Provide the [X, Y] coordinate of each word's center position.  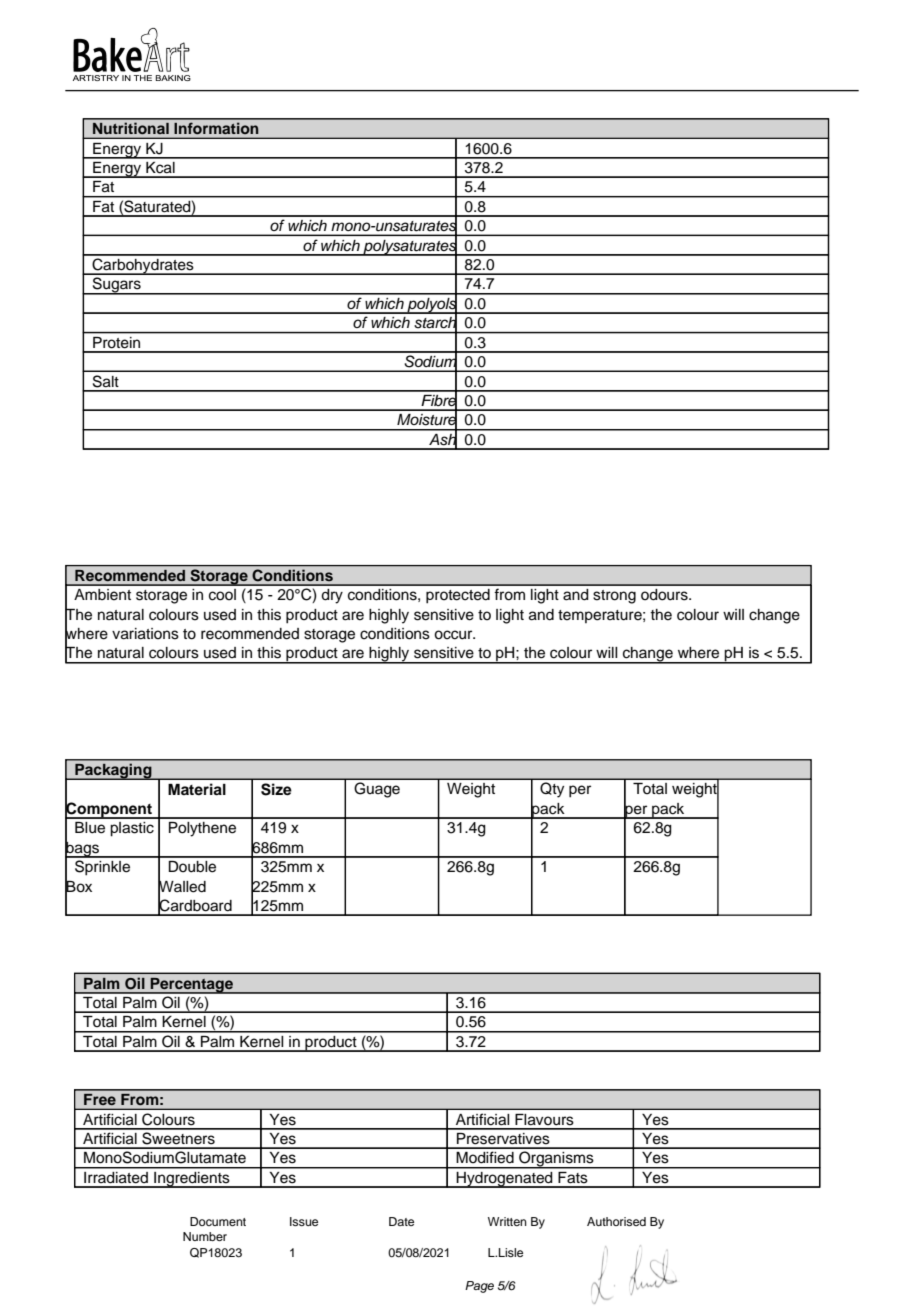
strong [614, 597]
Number [205, 1236]
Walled [182, 886]
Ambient [102, 595]
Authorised [616, 1221]
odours [665, 595]
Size [276, 789]
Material [197, 789]
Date [401, 1221]
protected [458, 596]
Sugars [116, 286]
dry [332, 596]
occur [454, 635]
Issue [304, 1221]
